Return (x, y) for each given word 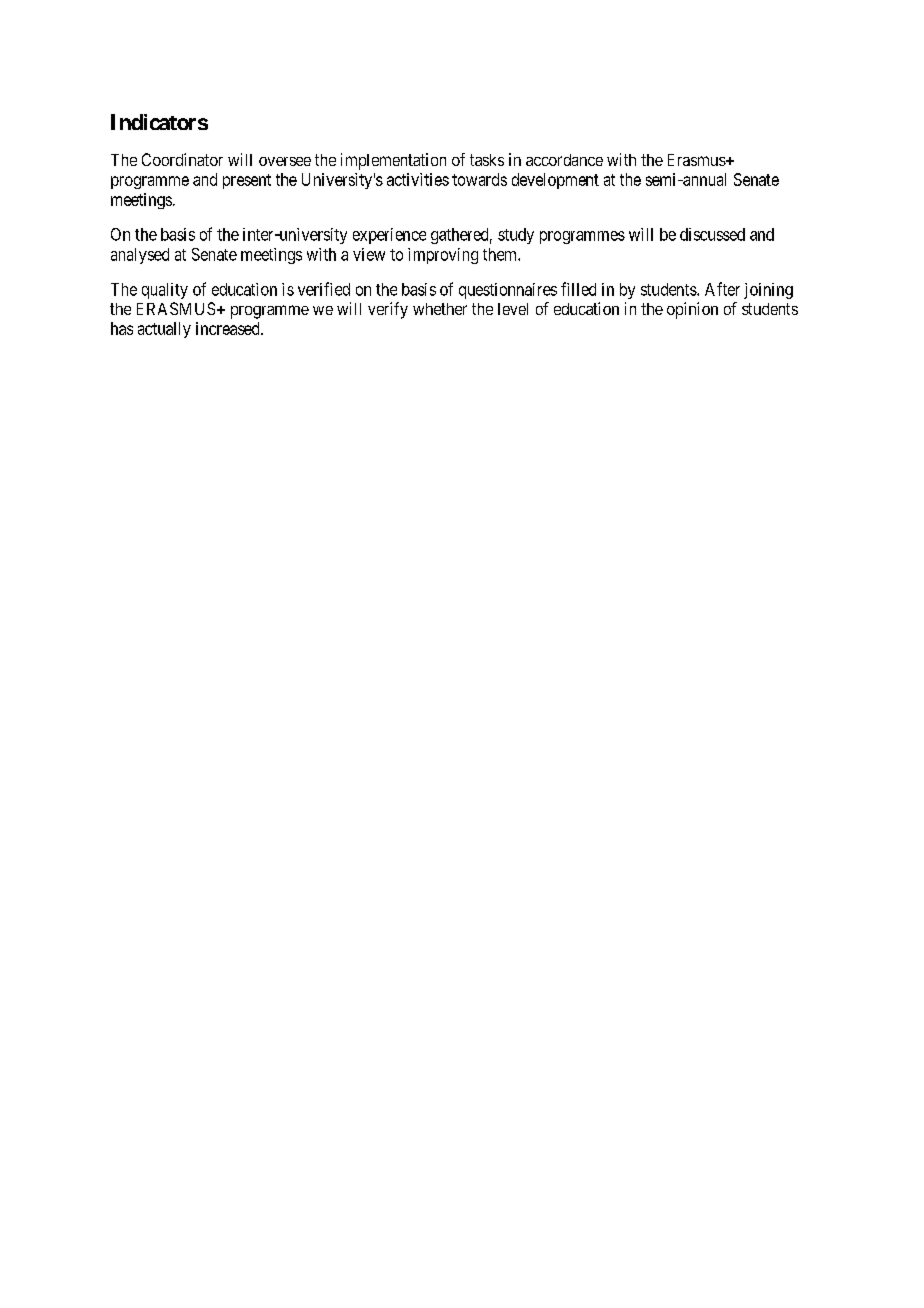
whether (440, 309)
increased (229, 328)
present (247, 181)
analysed (140, 256)
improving (443, 256)
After (722, 289)
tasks (487, 160)
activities (418, 179)
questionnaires (508, 291)
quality (165, 291)
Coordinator (182, 159)
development (555, 181)
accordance (564, 160)
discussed (712, 234)
